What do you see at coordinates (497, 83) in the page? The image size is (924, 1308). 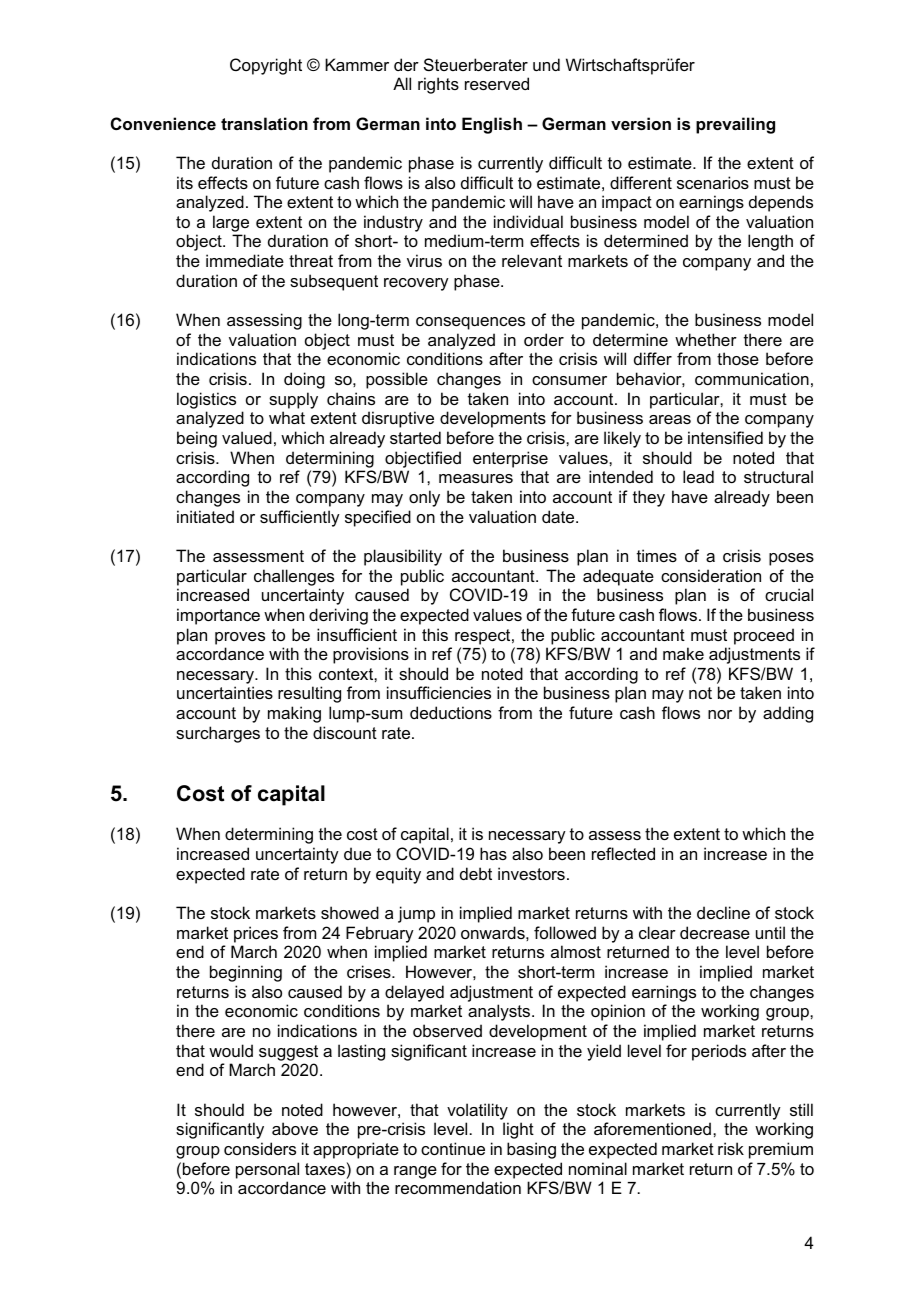 I see `reserved` at bounding box center [497, 83].
